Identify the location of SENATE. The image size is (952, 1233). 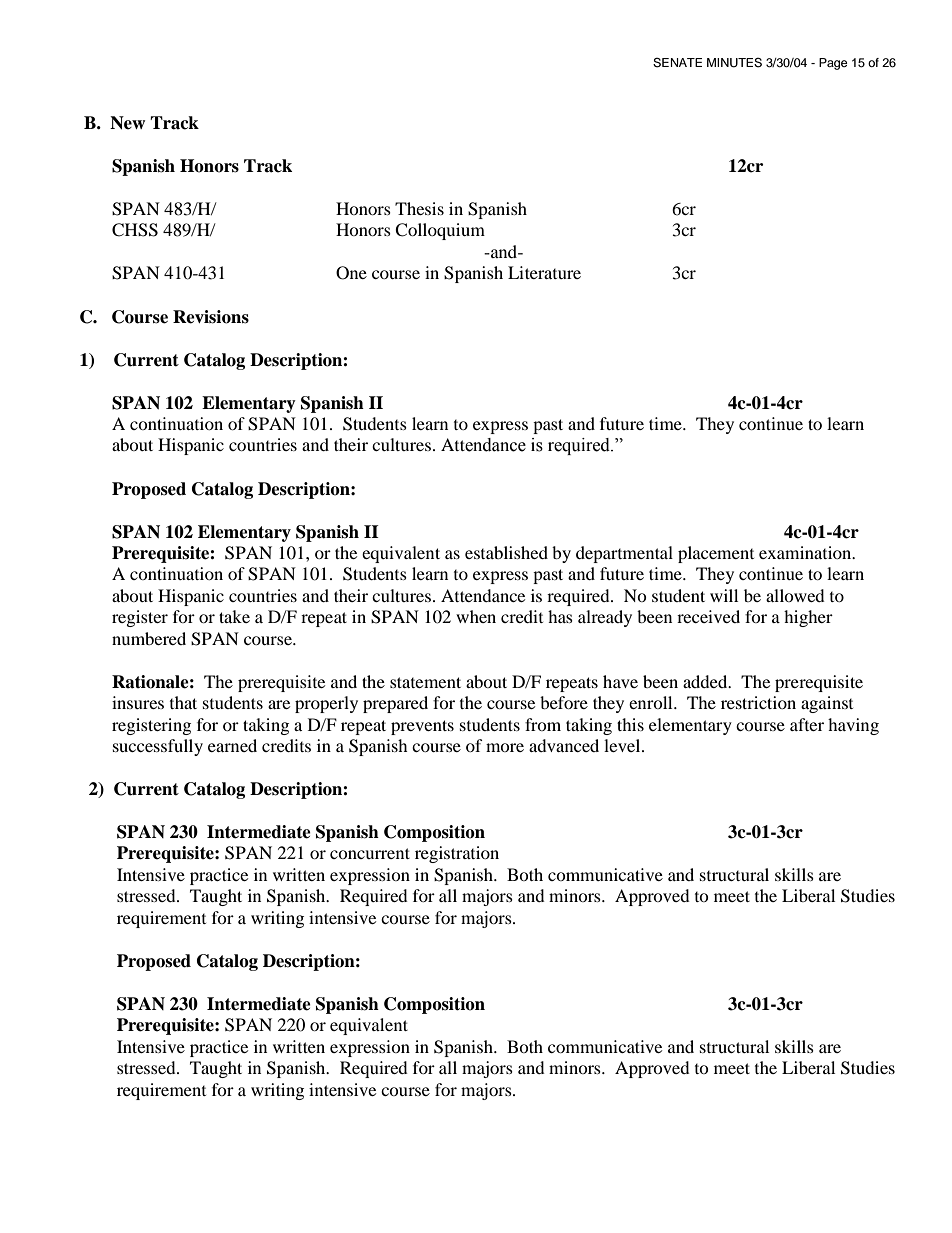
(677, 63).
